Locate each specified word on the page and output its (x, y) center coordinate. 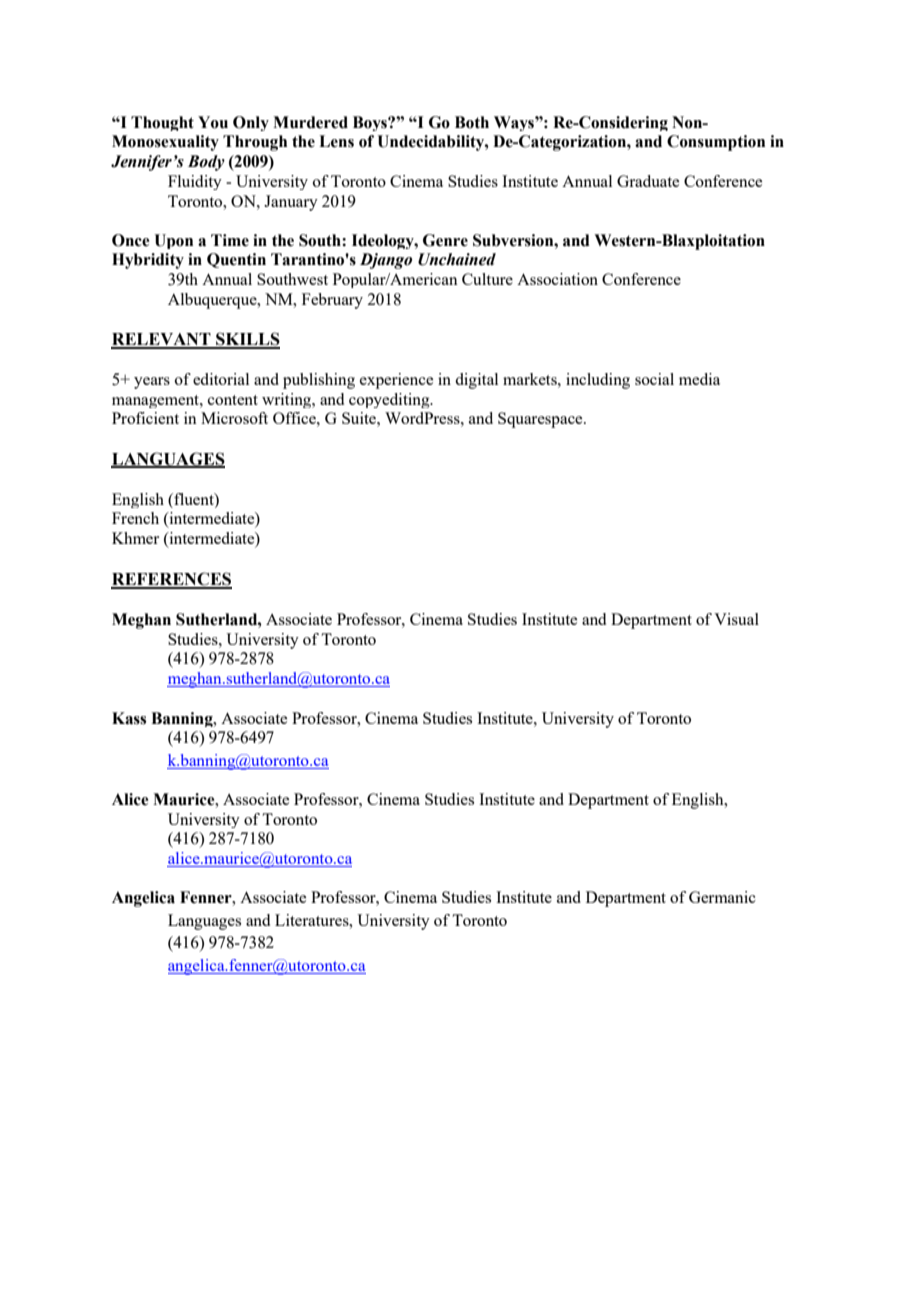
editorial (221, 379)
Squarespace (541, 420)
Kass (129, 718)
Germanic (722, 897)
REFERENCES (171, 580)
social (654, 379)
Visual (736, 619)
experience (396, 381)
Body (206, 163)
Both (472, 122)
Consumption (716, 143)
